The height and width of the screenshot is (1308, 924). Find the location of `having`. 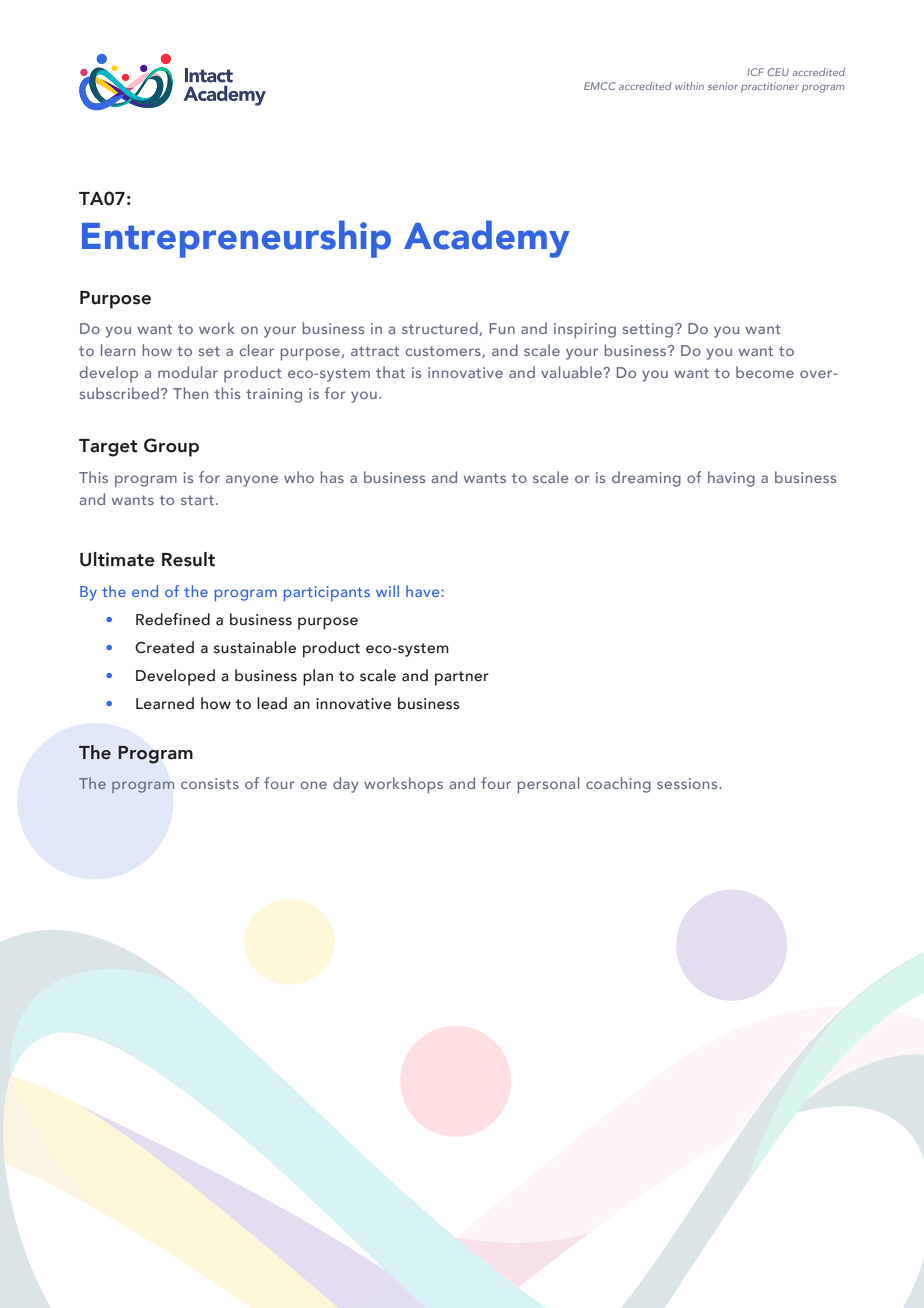

having is located at coordinates (731, 479).
